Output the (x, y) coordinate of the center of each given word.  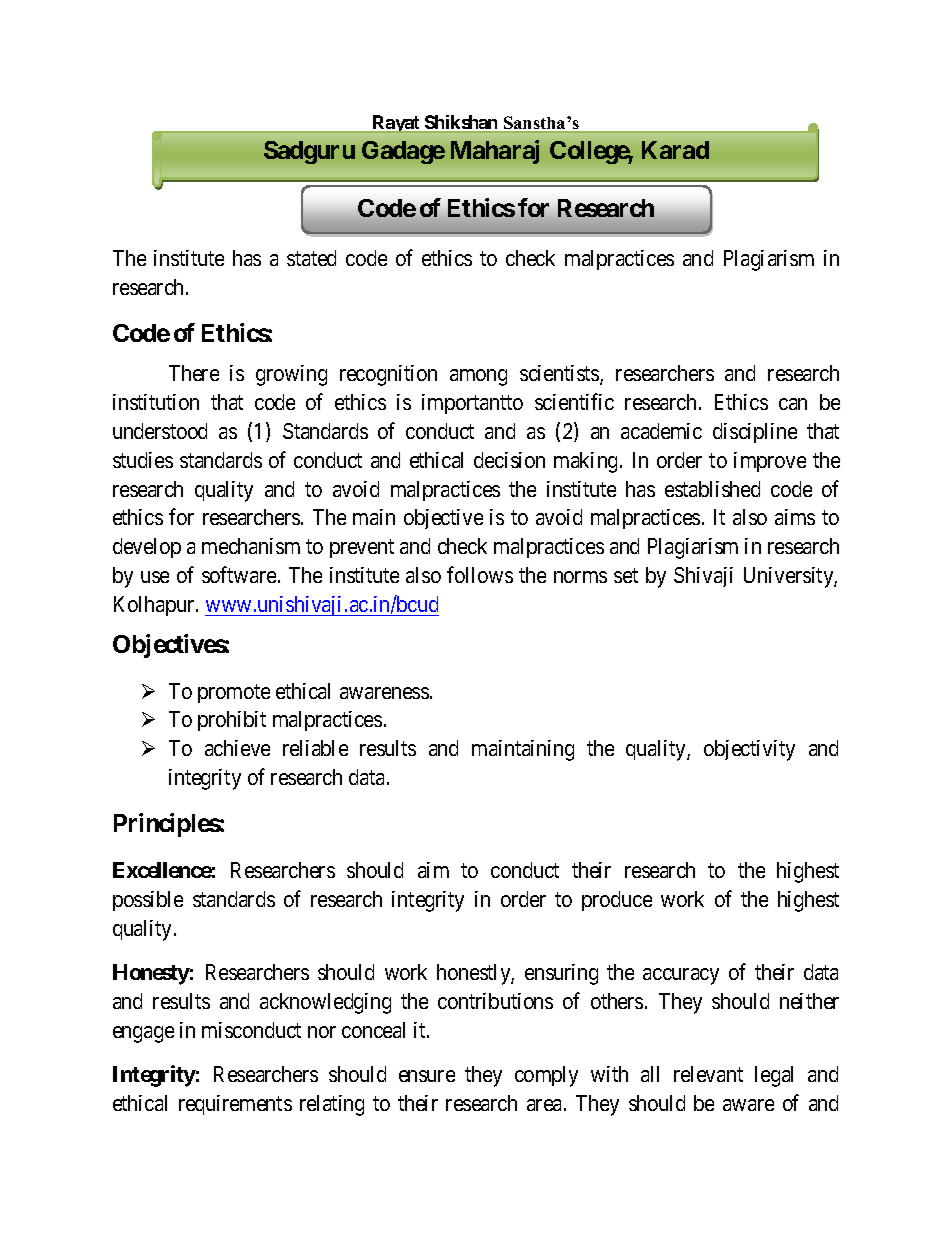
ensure (427, 1076)
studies (143, 460)
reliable (315, 748)
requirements (235, 1105)
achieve (237, 748)
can (793, 404)
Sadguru (309, 152)
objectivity (749, 750)
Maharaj (495, 152)
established (712, 489)
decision (509, 460)
